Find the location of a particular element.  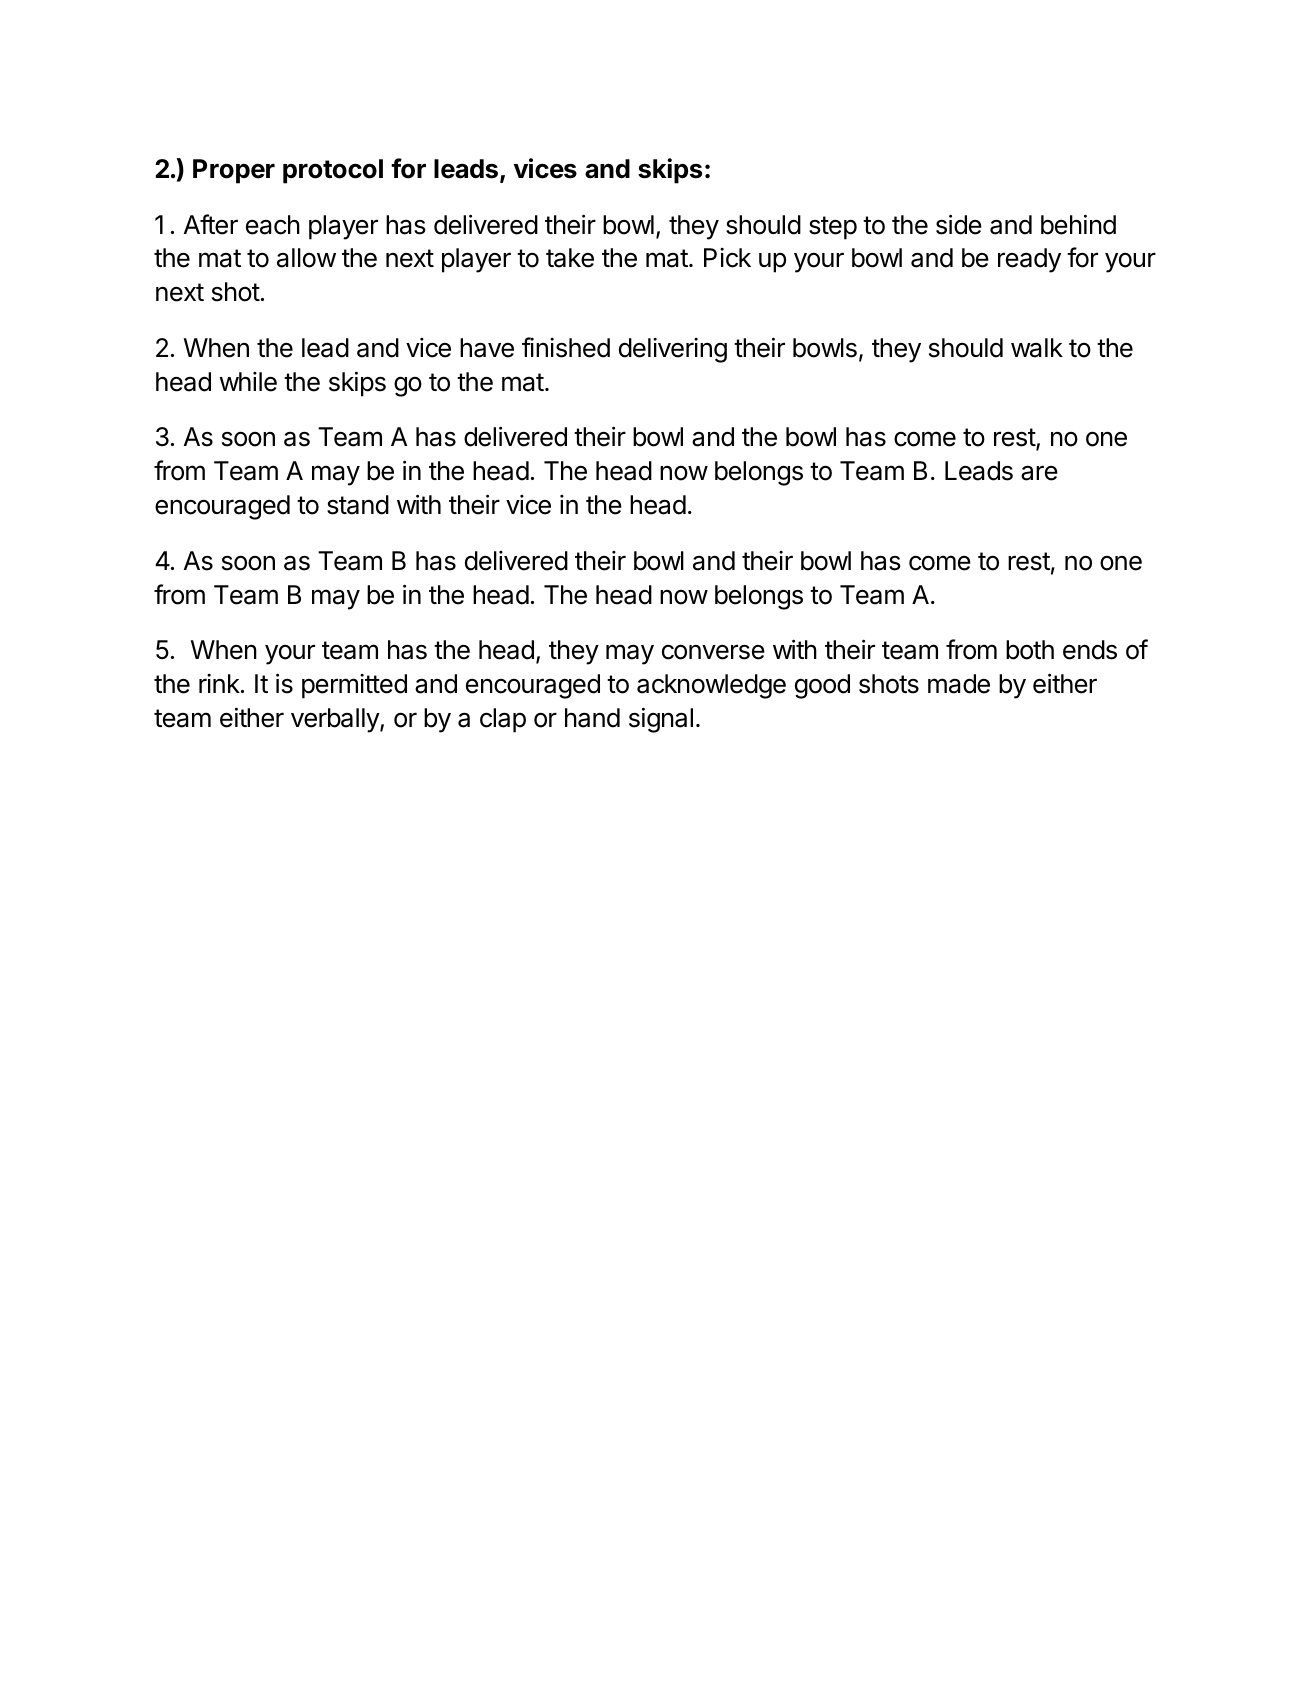

ends is located at coordinates (1090, 650).
